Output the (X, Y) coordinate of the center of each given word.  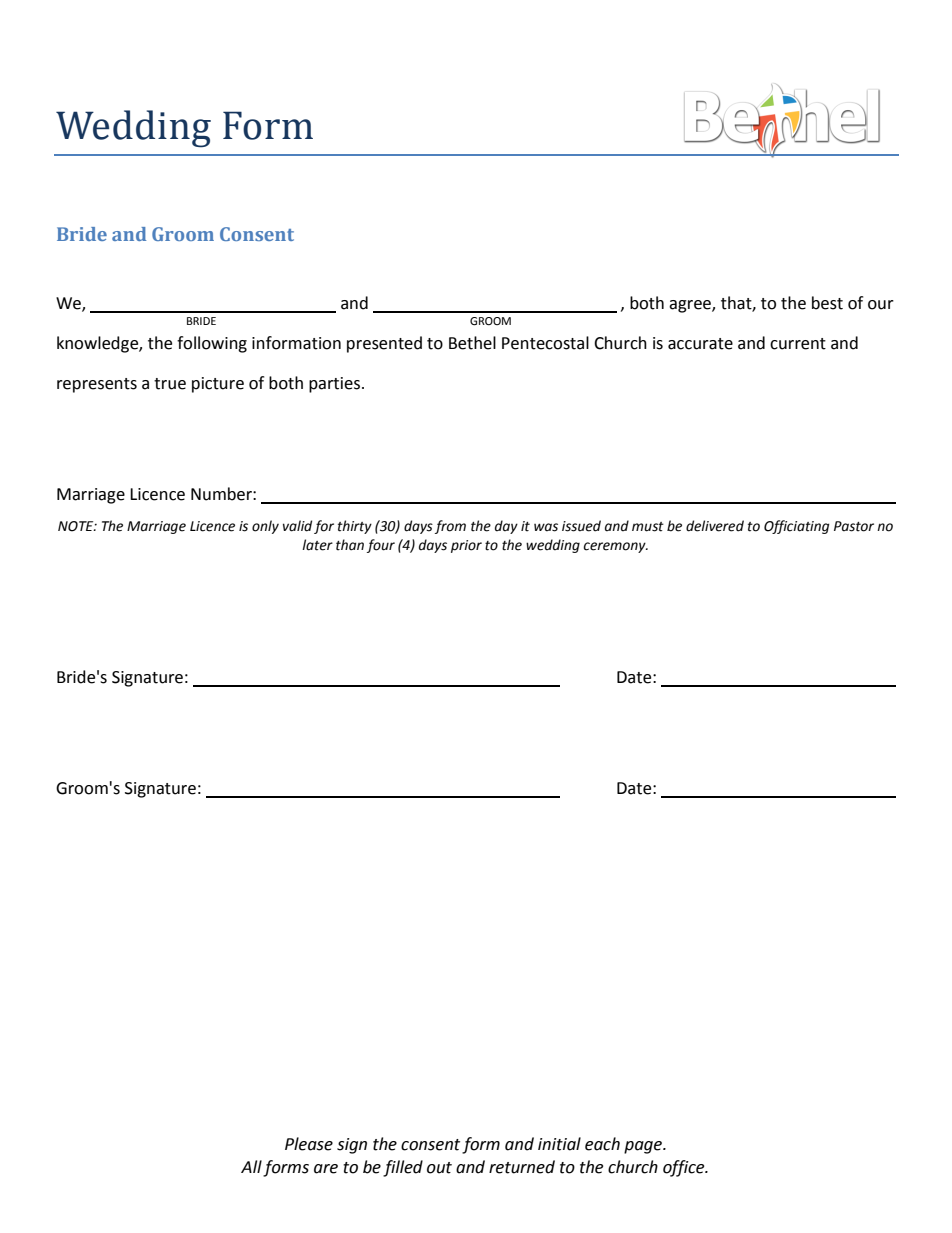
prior (466, 546)
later (317, 545)
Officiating (796, 527)
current (798, 344)
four (381, 546)
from (450, 527)
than (350, 545)
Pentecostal (545, 343)
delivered (715, 526)
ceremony (615, 547)
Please (309, 1144)
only (265, 527)
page (644, 1147)
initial (559, 1144)
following (212, 344)
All (251, 1166)
